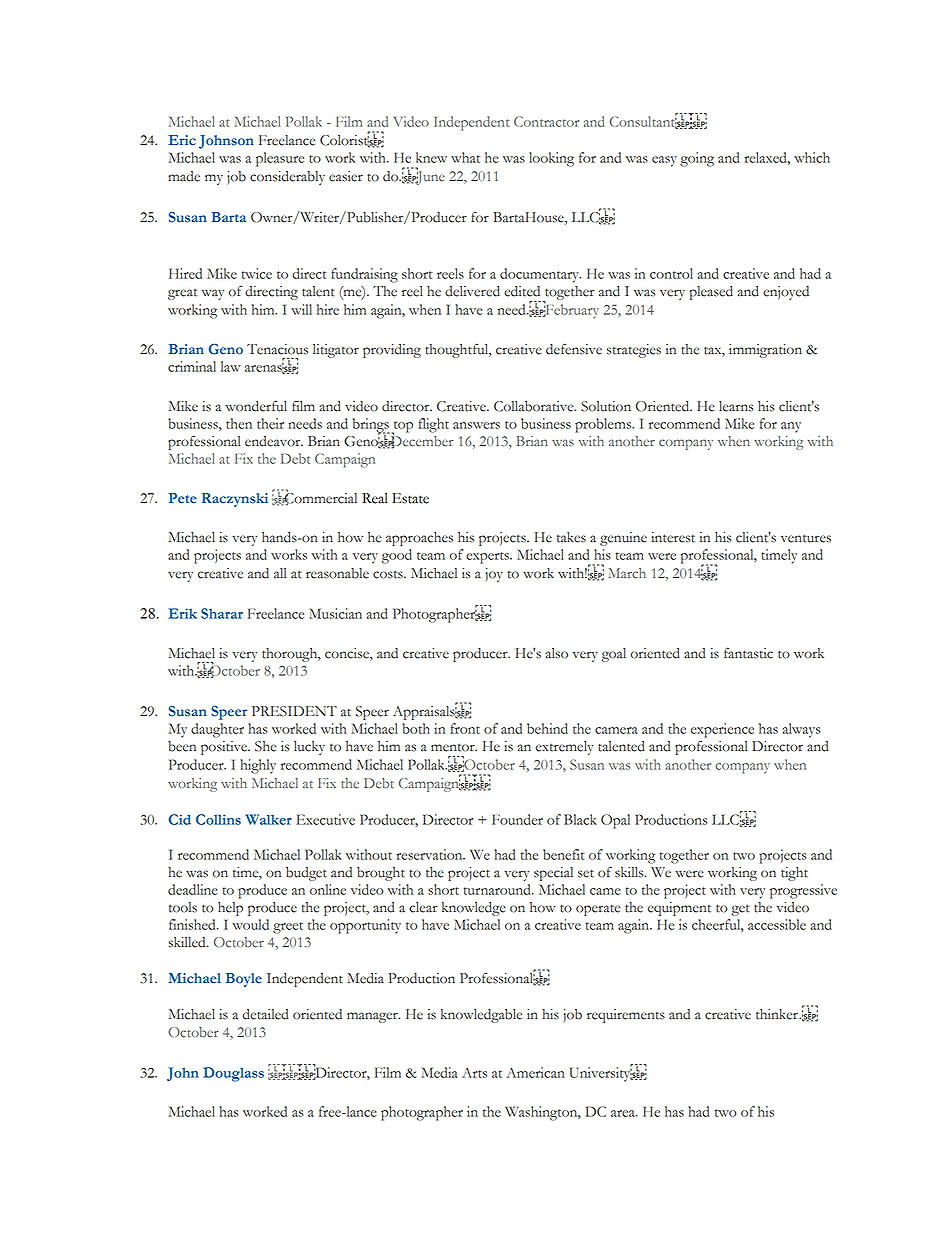  I want to click on pleasure, so click(280, 159).
